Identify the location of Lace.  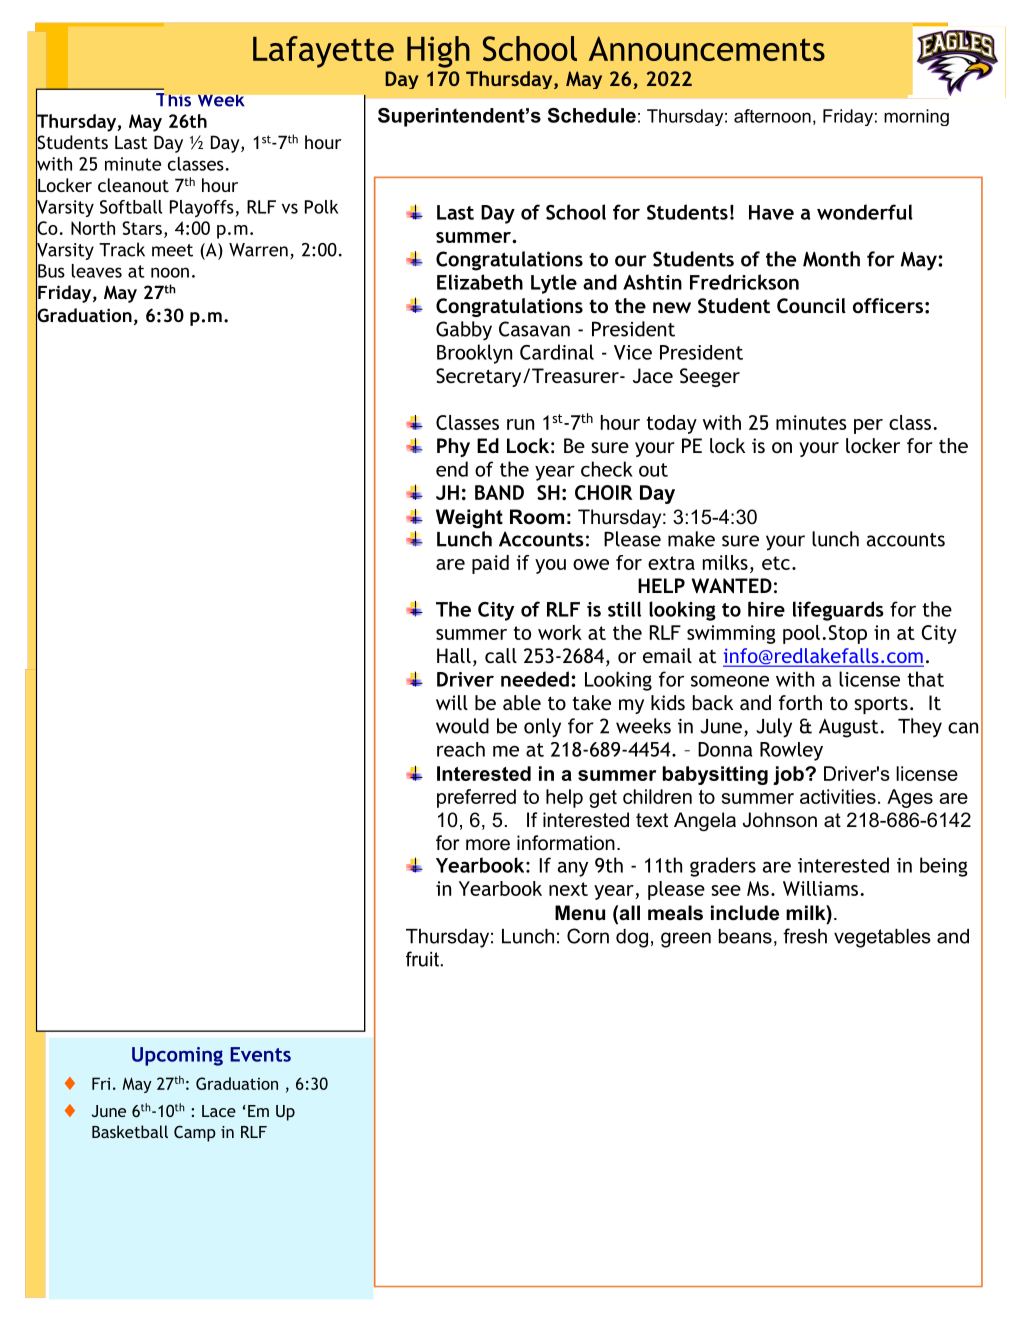
(219, 1111).
